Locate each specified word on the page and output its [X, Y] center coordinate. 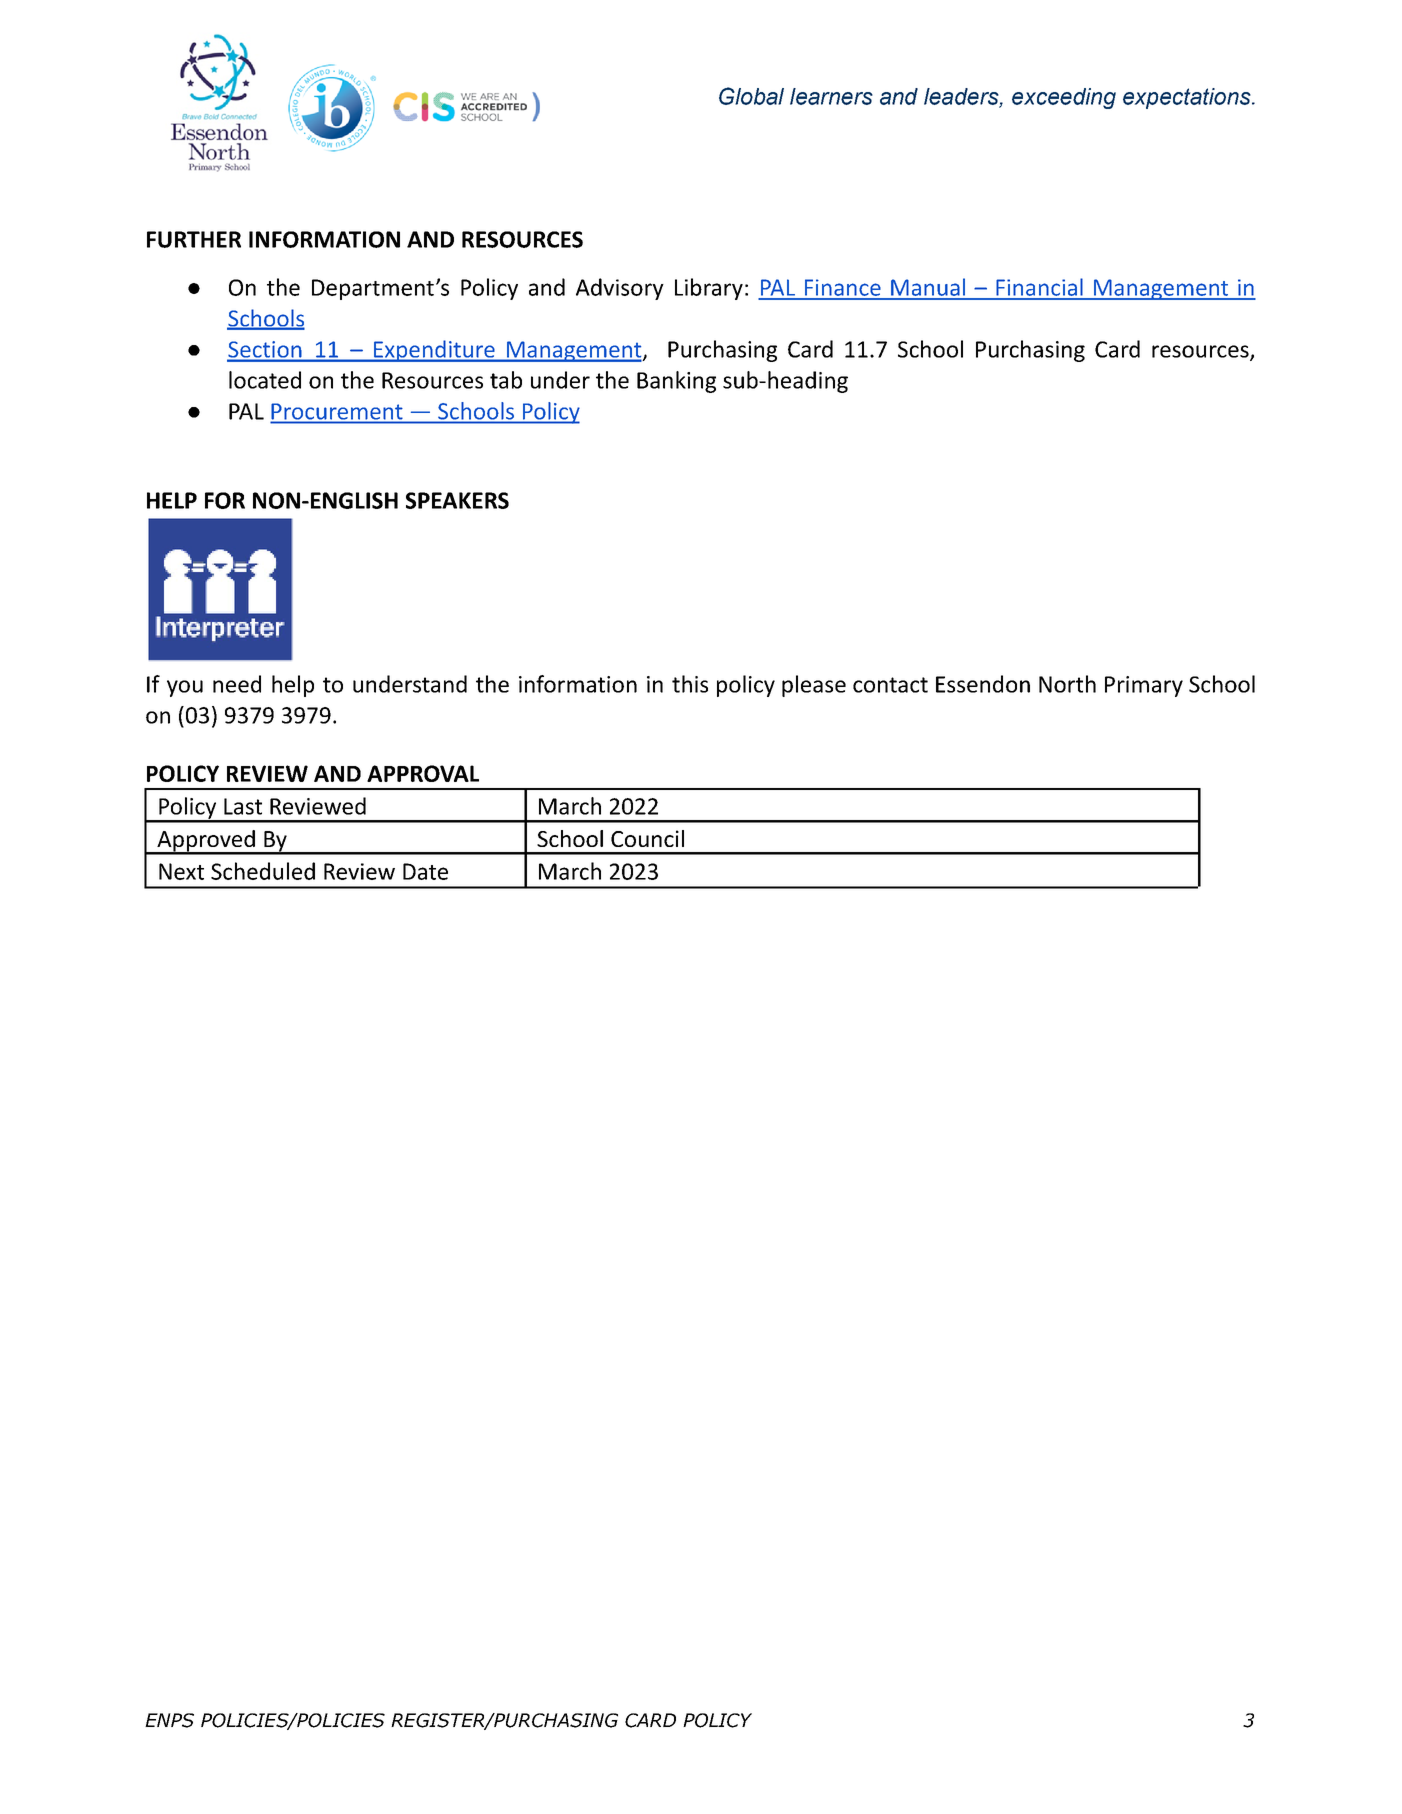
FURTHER [194, 239]
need [237, 684]
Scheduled [263, 871]
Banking [676, 382]
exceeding [1064, 98]
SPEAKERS [457, 500]
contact [890, 685]
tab [506, 380]
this [690, 684]
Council [647, 838]
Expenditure [434, 351]
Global [751, 96]
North [1067, 684]
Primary [1144, 686]
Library [709, 289]
